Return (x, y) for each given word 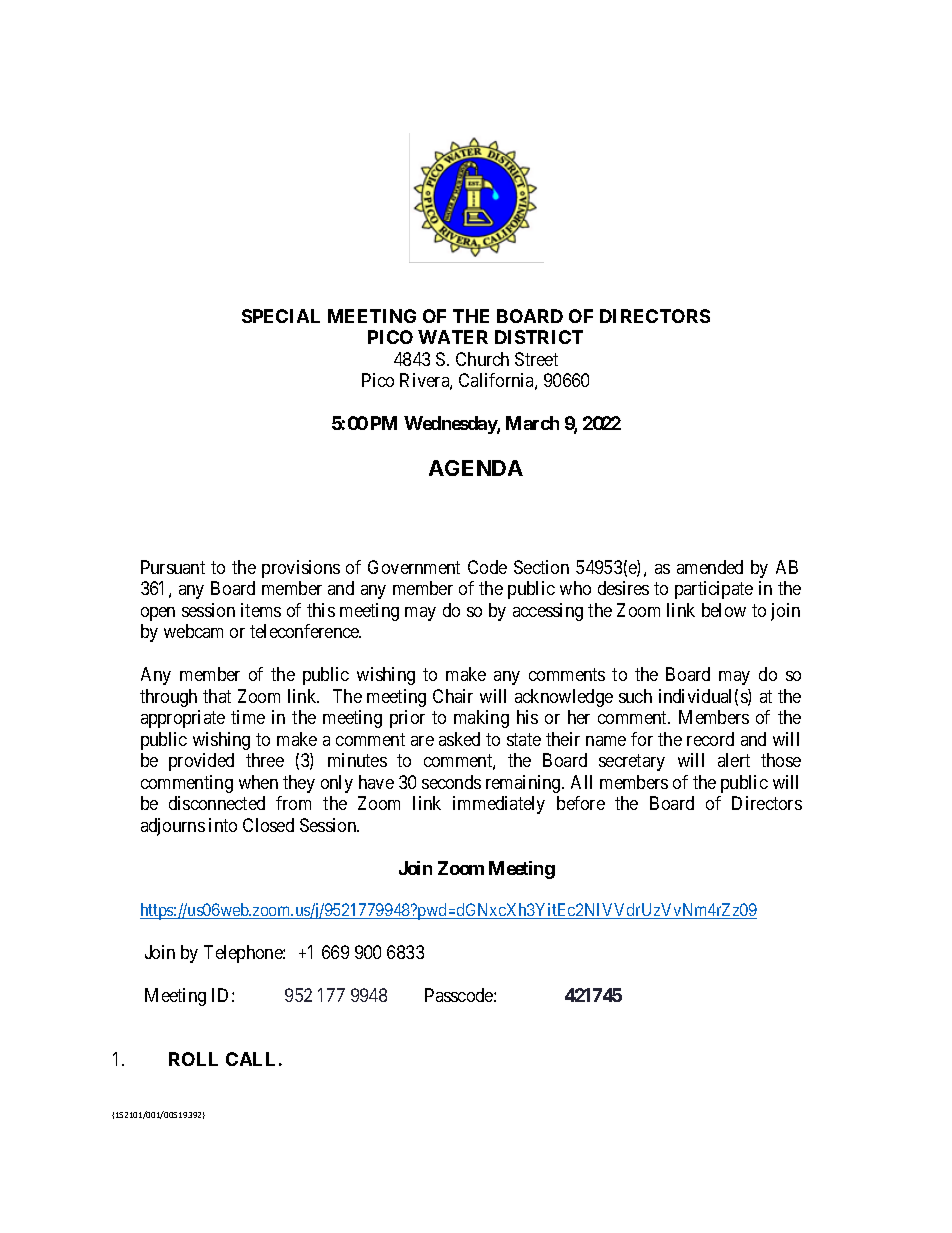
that (217, 696)
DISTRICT (539, 337)
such (635, 696)
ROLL (193, 1059)
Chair (453, 696)
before (581, 803)
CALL (250, 1059)
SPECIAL (281, 316)
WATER (453, 337)
